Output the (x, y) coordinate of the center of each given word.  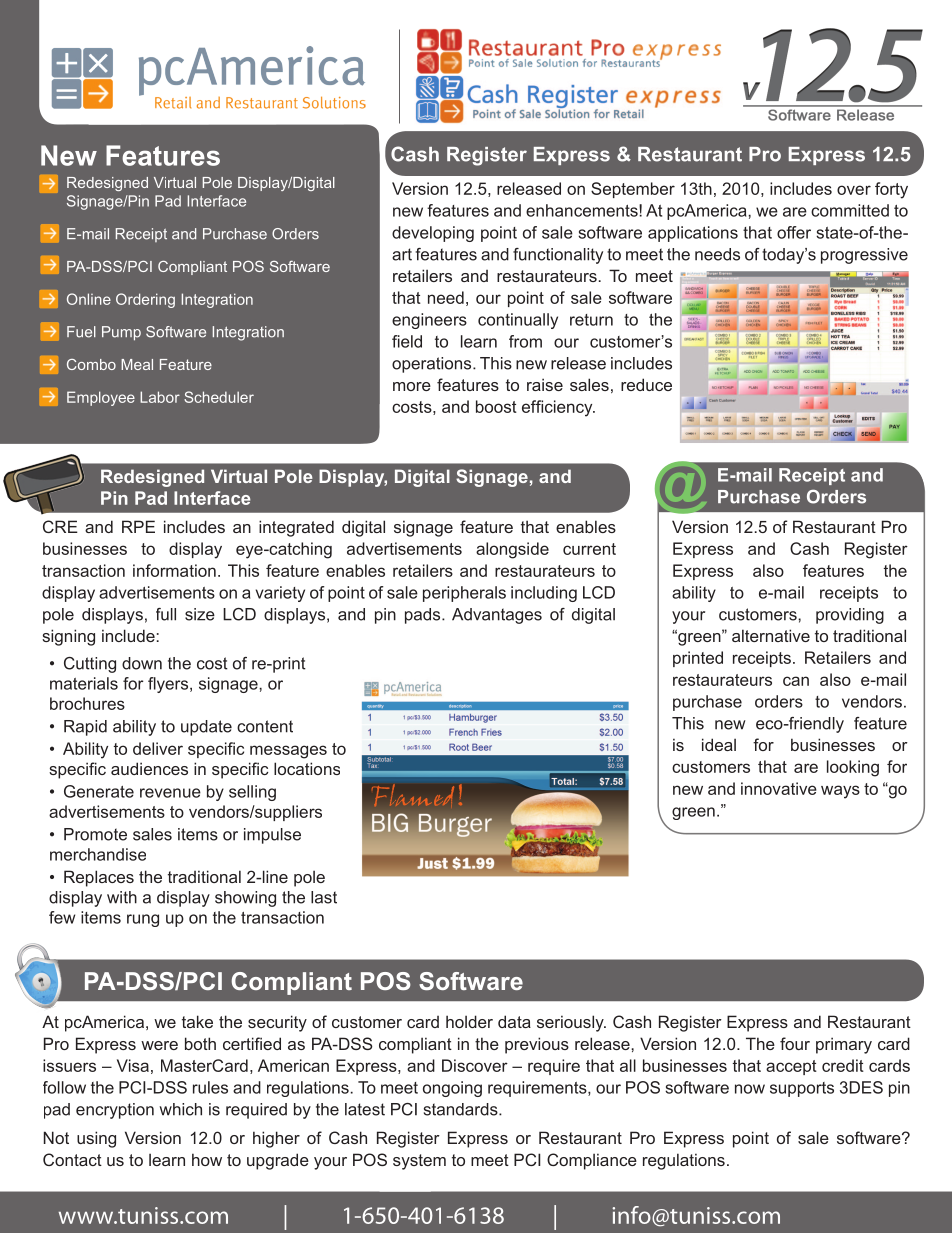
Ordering (145, 300)
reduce (646, 384)
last (324, 897)
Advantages (497, 616)
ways (840, 792)
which (180, 1109)
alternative (771, 635)
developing (433, 234)
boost (496, 406)
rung (143, 920)
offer (794, 232)
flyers (169, 685)
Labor (160, 397)
